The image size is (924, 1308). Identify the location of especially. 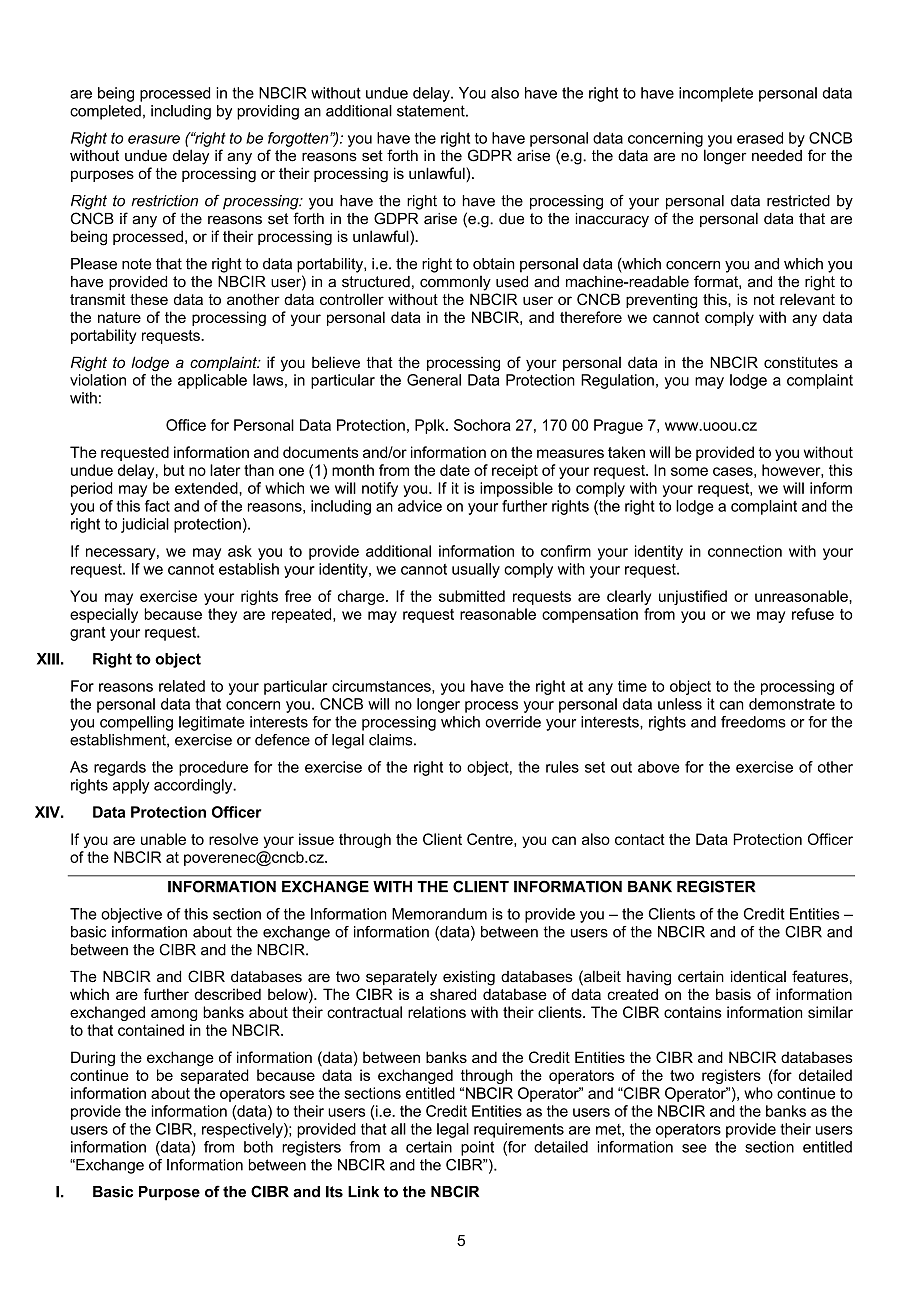
(104, 615).
